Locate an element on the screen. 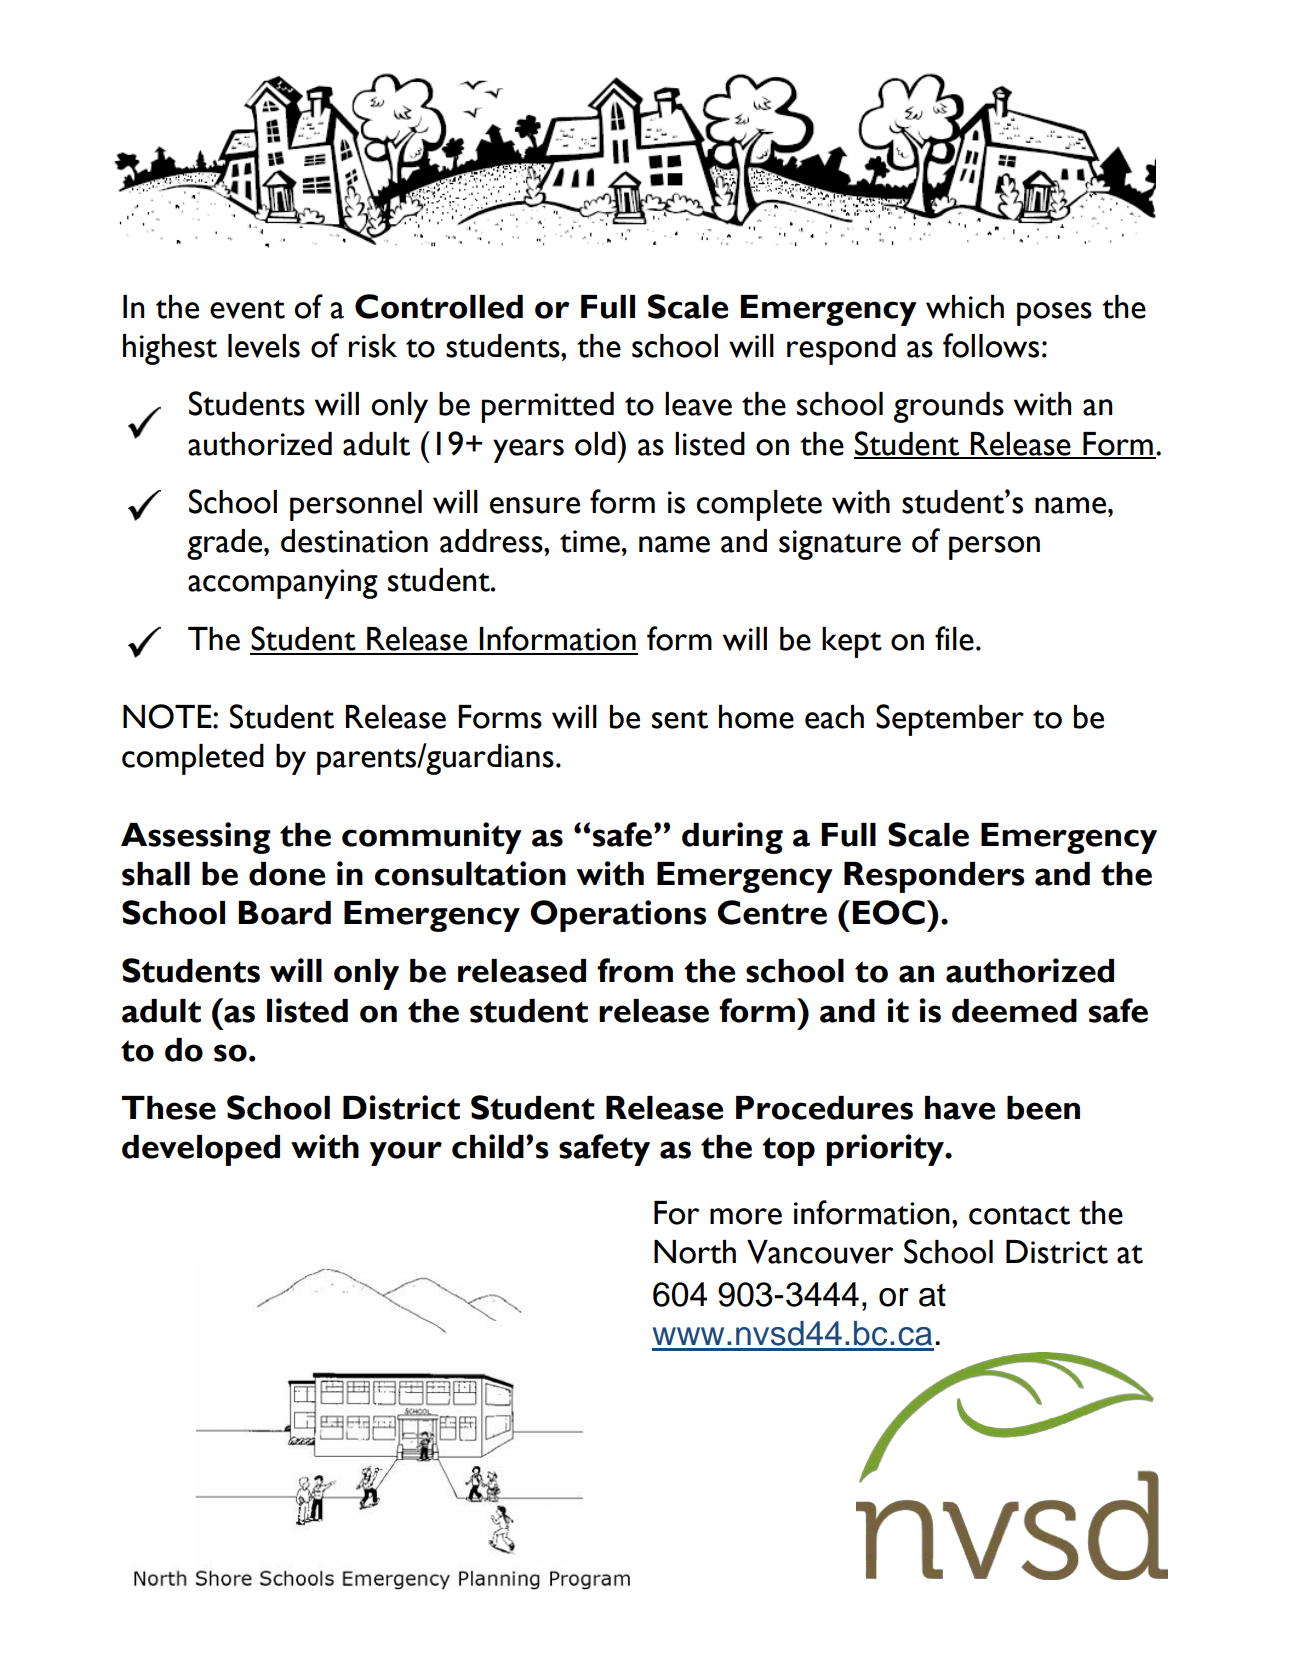 Image resolution: width=1289 pixels, height=1669 pixels. follows is located at coordinates (991, 345).
